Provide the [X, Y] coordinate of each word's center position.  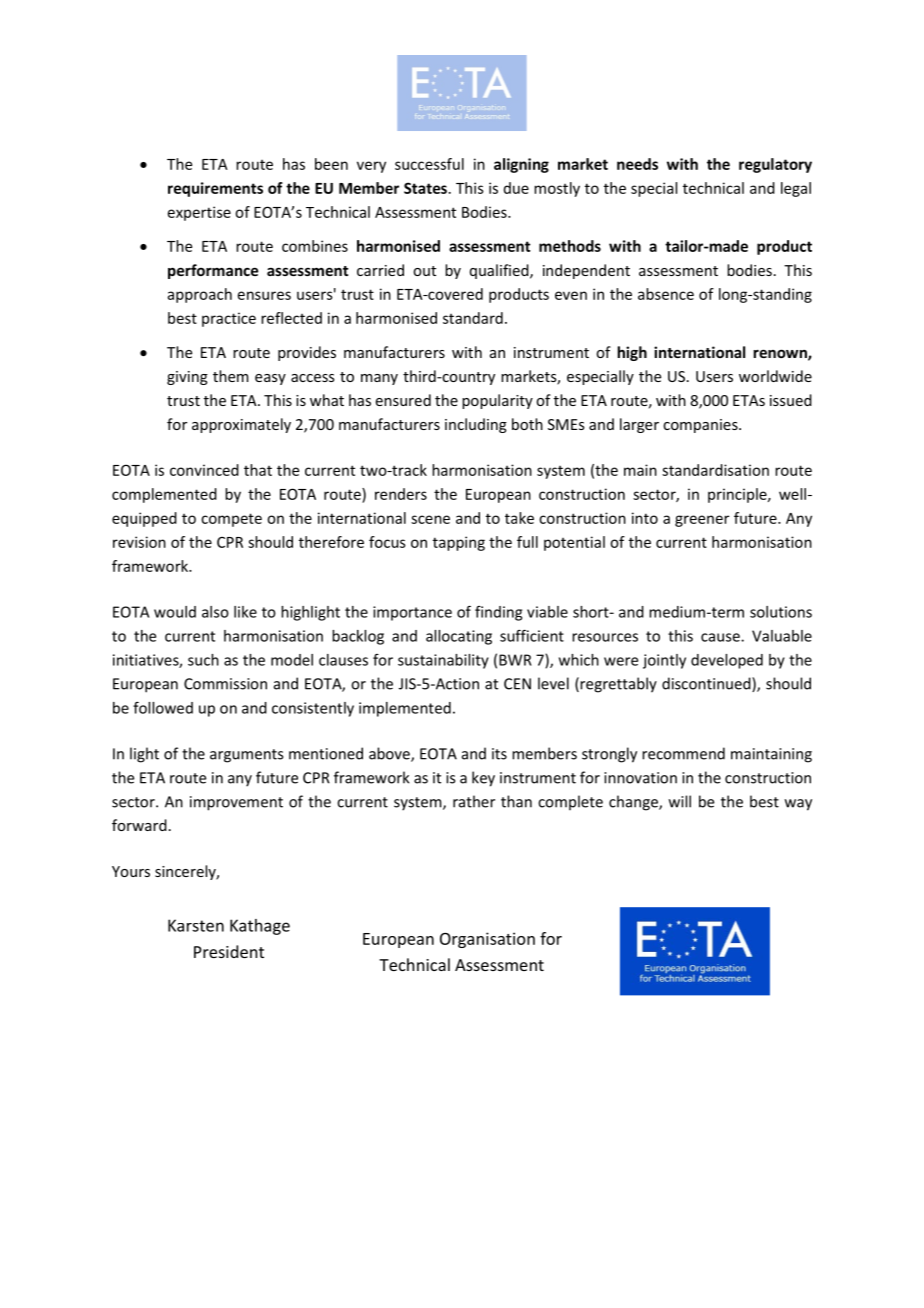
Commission [225, 684]
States [425, 188]
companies [701, 426]
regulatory [775, 165]
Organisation [487, 940]
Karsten [196, 925]
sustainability [443, 661]
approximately [241, 425]
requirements [215, 189]
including [476, 425]
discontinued [707, 684]
